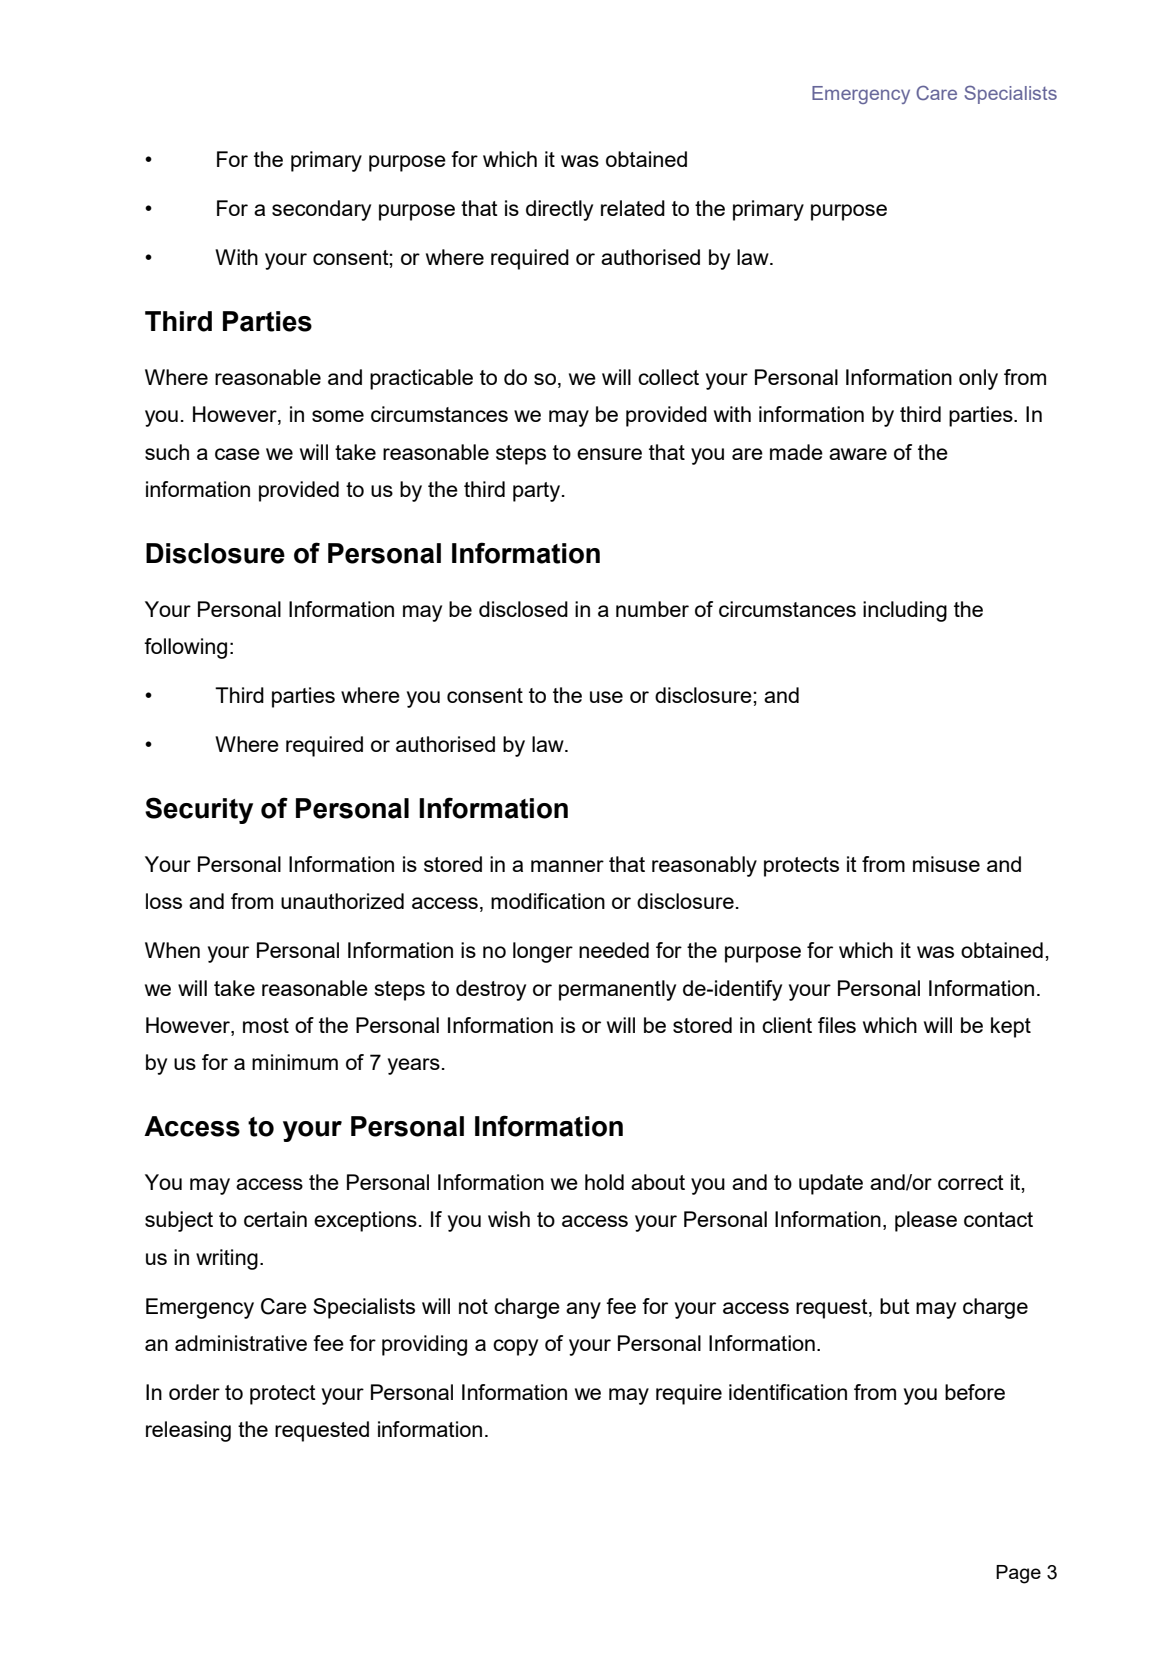  I want to click on directly, so click(559, 210).
